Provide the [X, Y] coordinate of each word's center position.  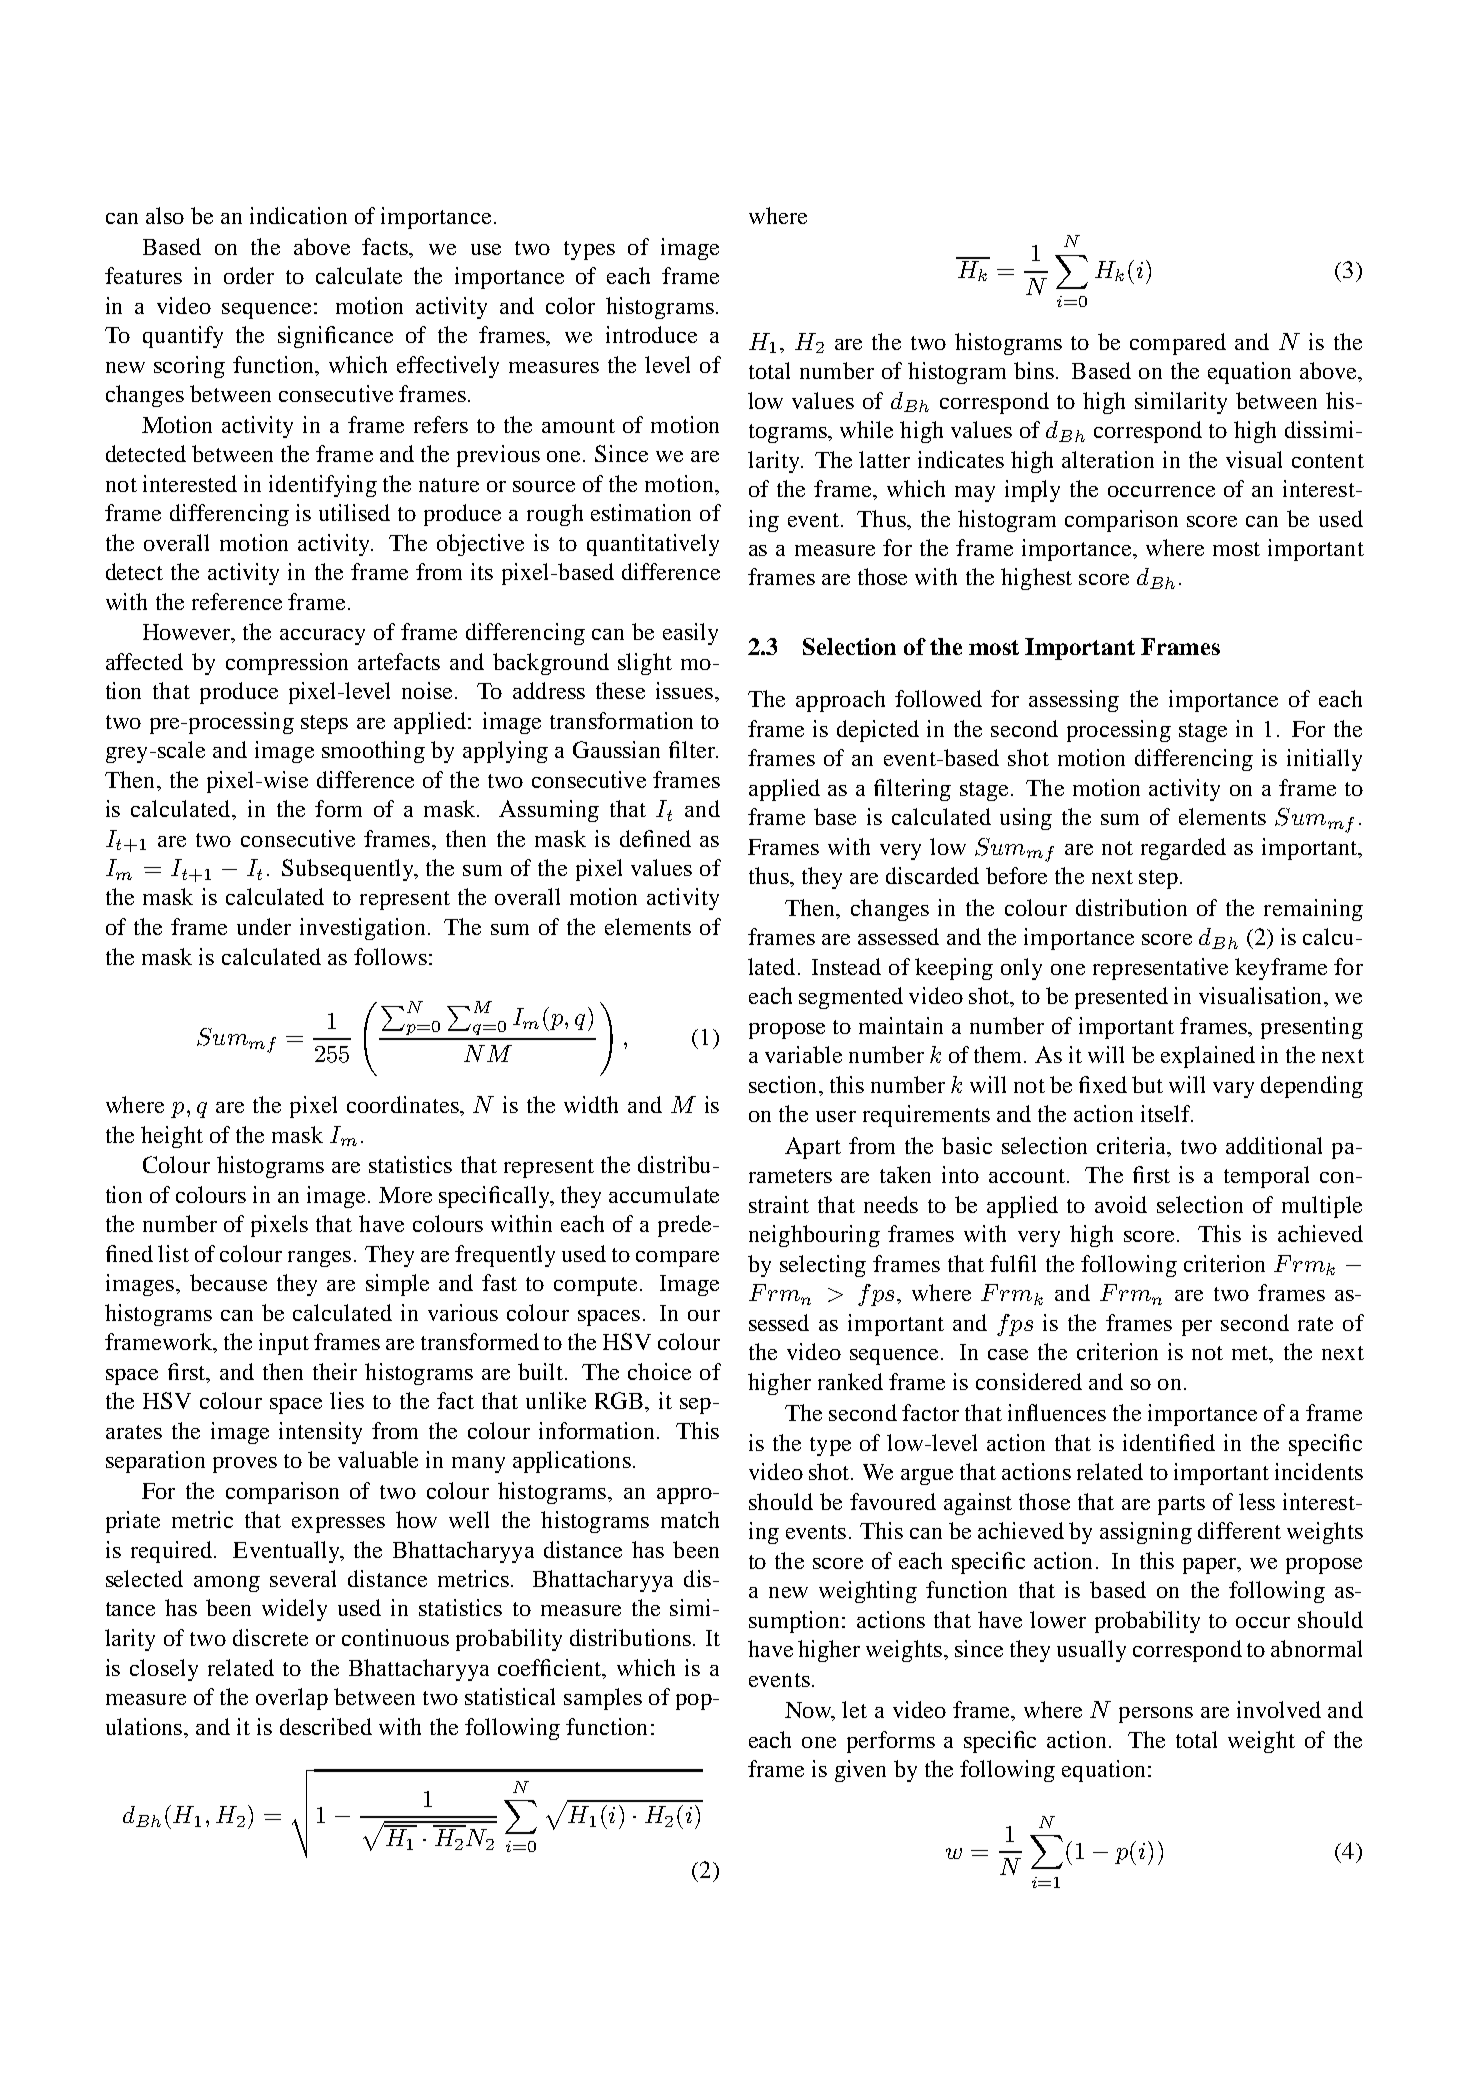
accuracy [322, 637]
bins [1034, 370]
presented [1121, 998]
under [264, 926]
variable [803, 1054]
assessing [1074, 701]
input [284, 1344]
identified [1169, 1442]
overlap [292, 1699]
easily [690, 634]
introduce [651, 334]
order [249, 275]
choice [659, 1371]
